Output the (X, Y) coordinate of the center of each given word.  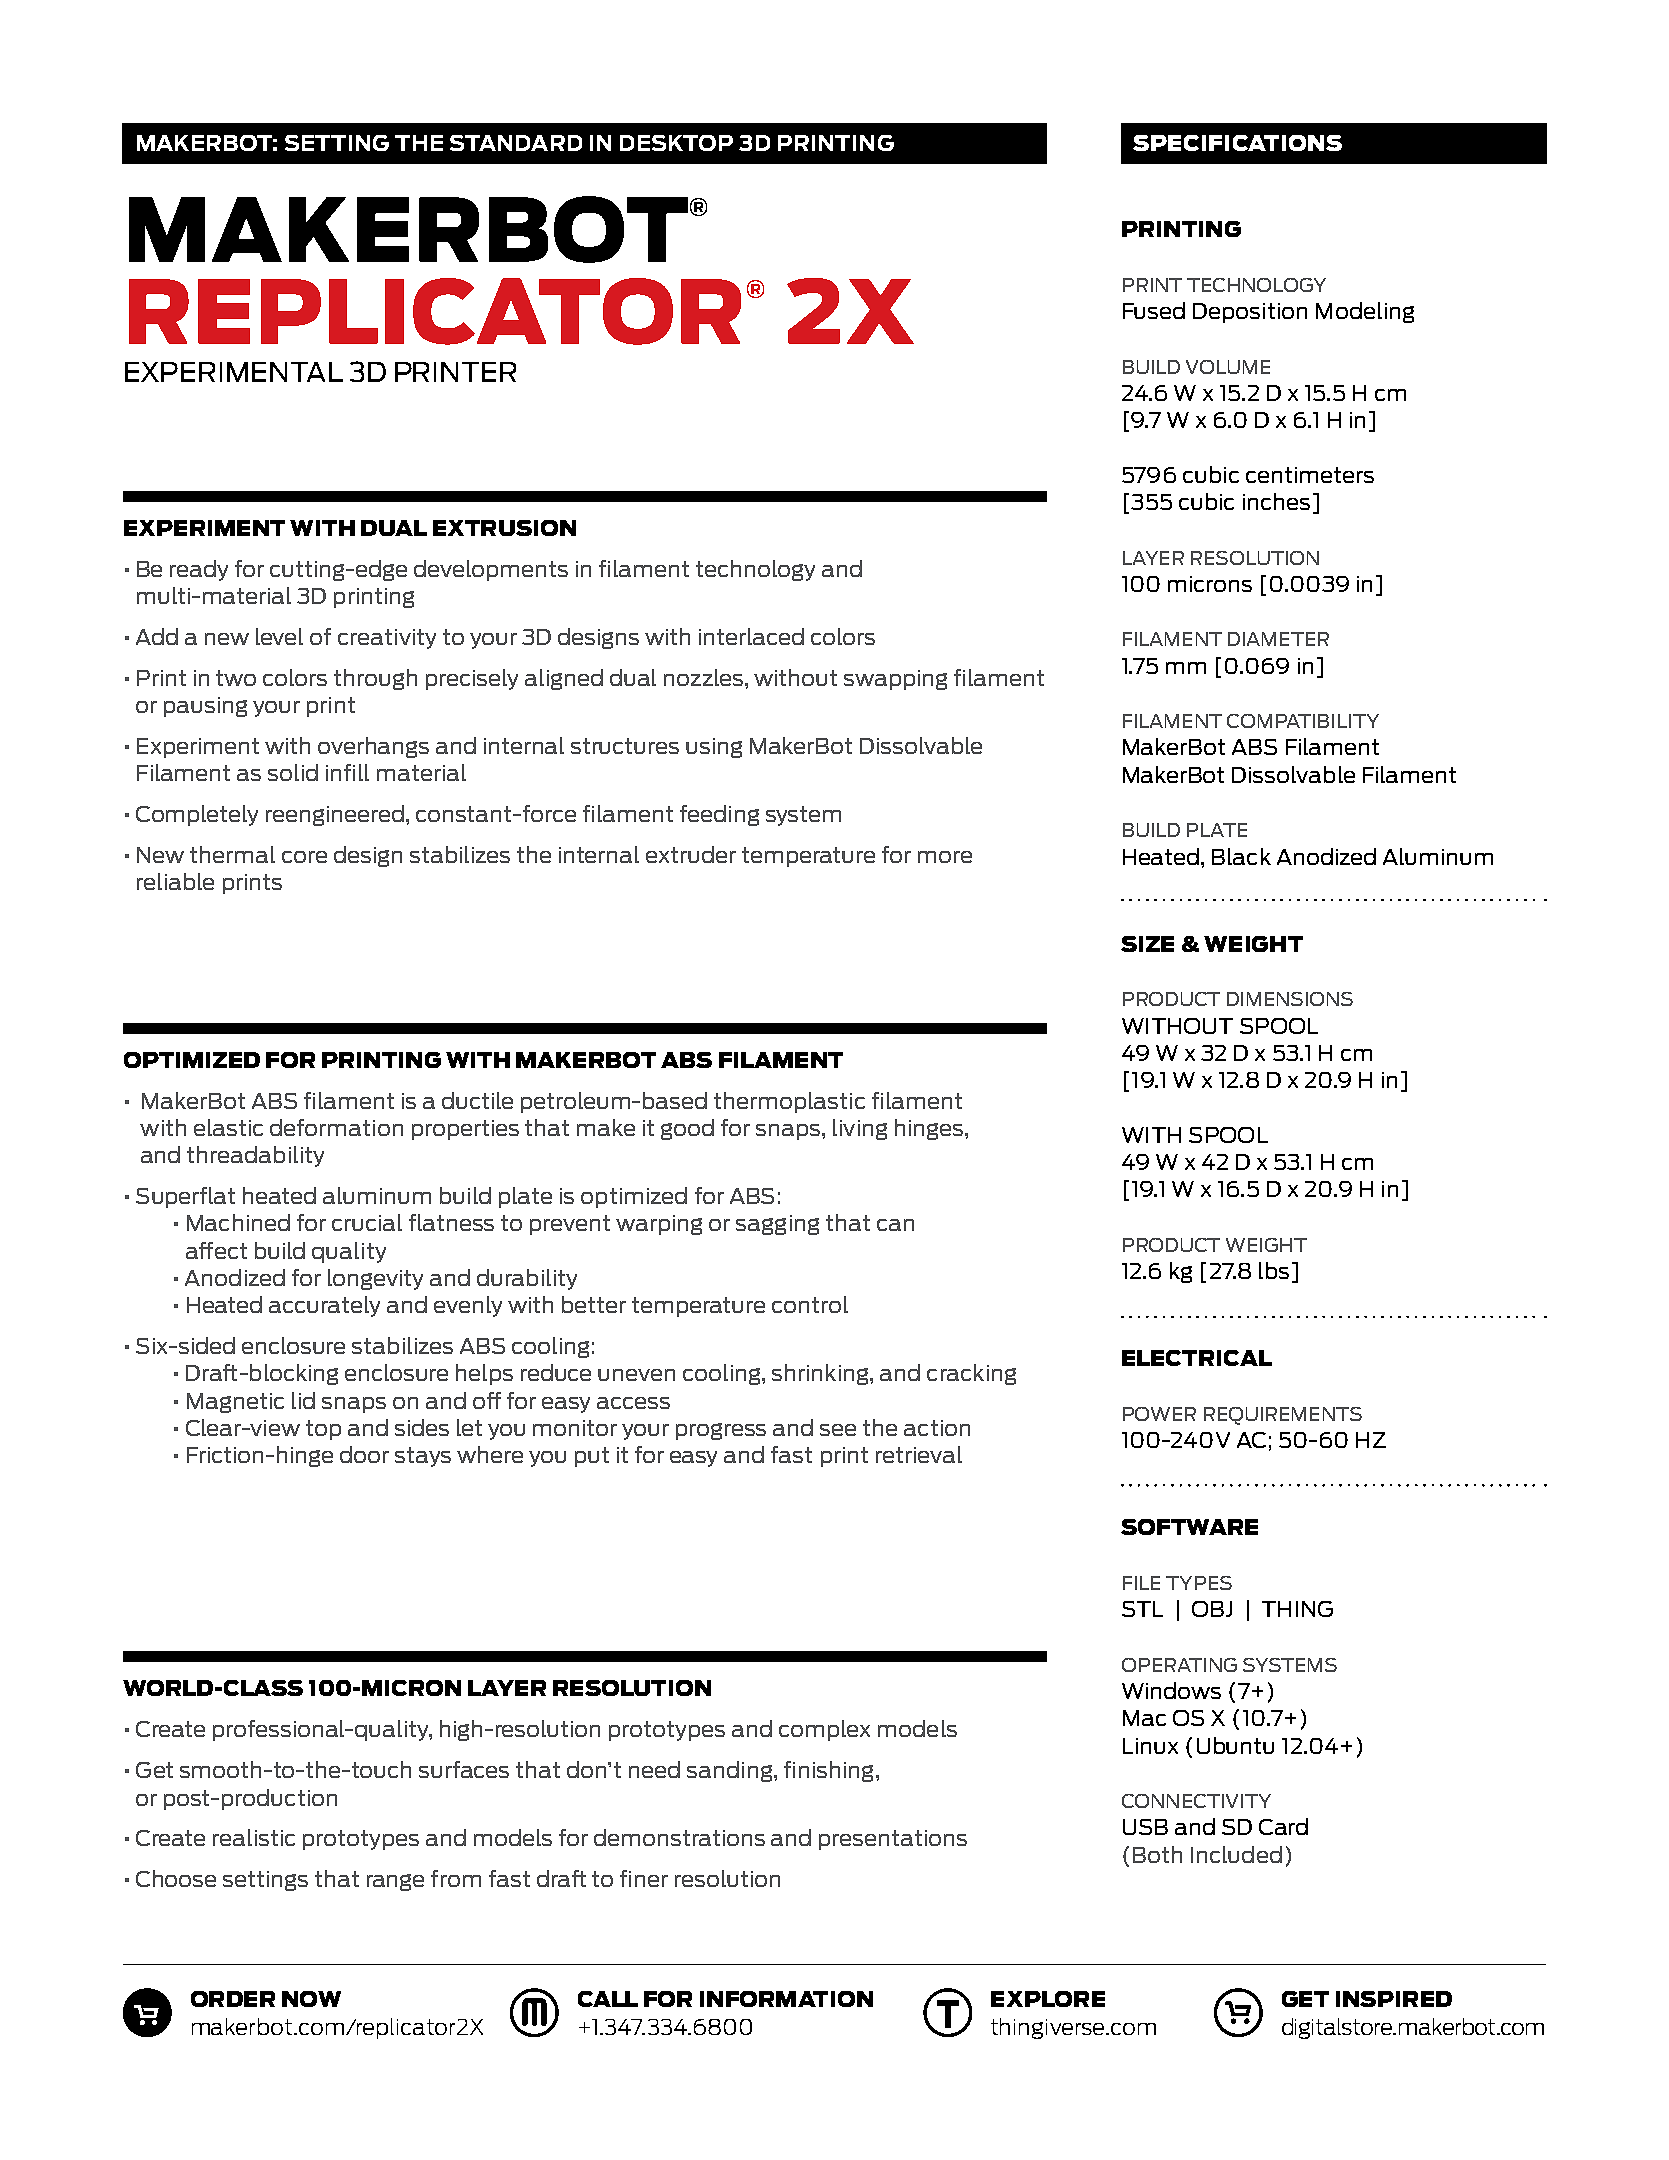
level (279, 636)
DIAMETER (1278, 639)
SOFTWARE (1189, 1527)
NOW (311, 1999)
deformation (336, 1127)
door (364, 1454)
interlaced (751, 636)
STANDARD (516, 143)
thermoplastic (789, 1102)
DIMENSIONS (1290, 999)
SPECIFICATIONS (1237, 143)
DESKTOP (676, 143)
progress (721, 1431)
